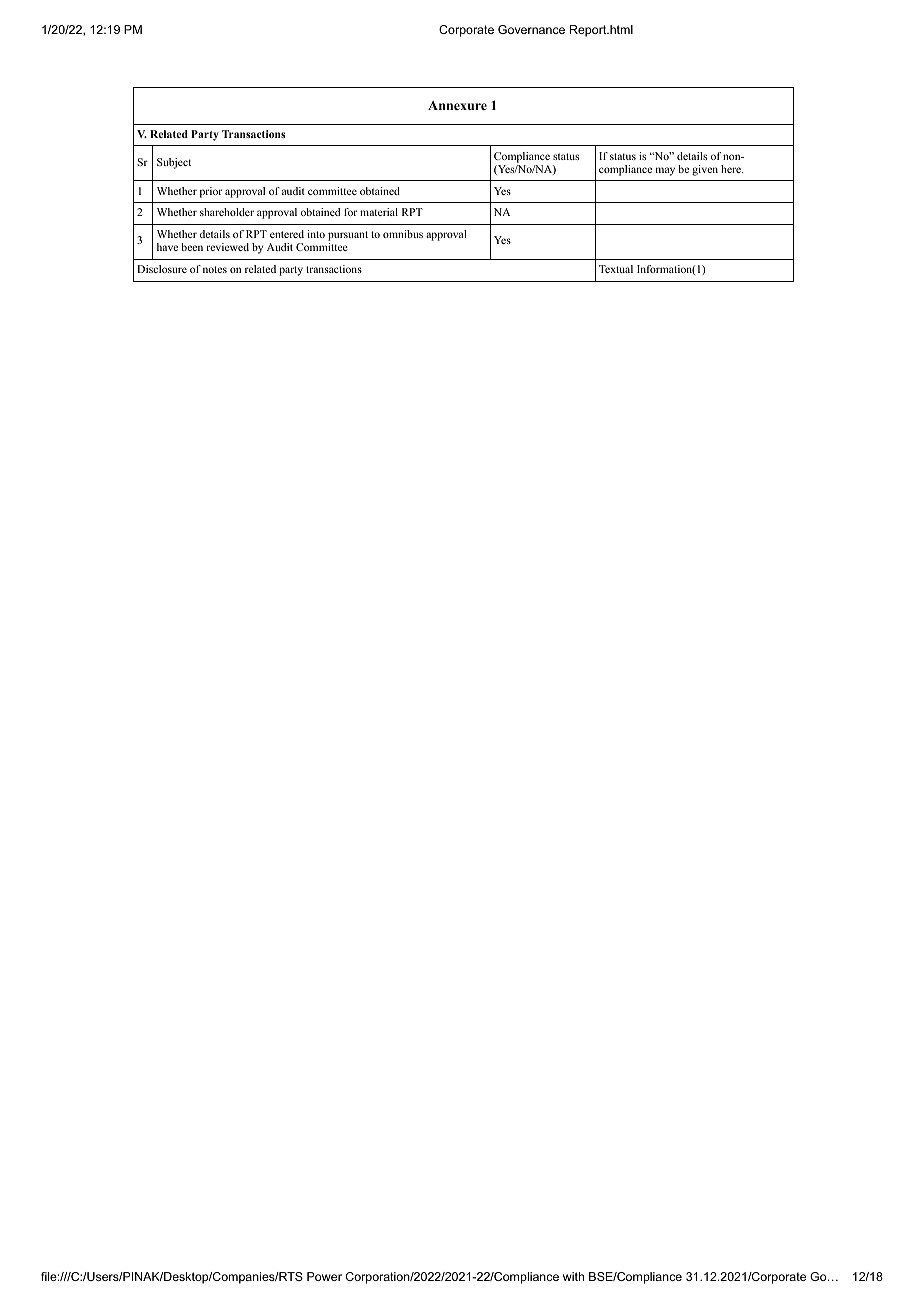 This image has height=1308, width=924. I want to click on pursuant, so click(348, 237).
